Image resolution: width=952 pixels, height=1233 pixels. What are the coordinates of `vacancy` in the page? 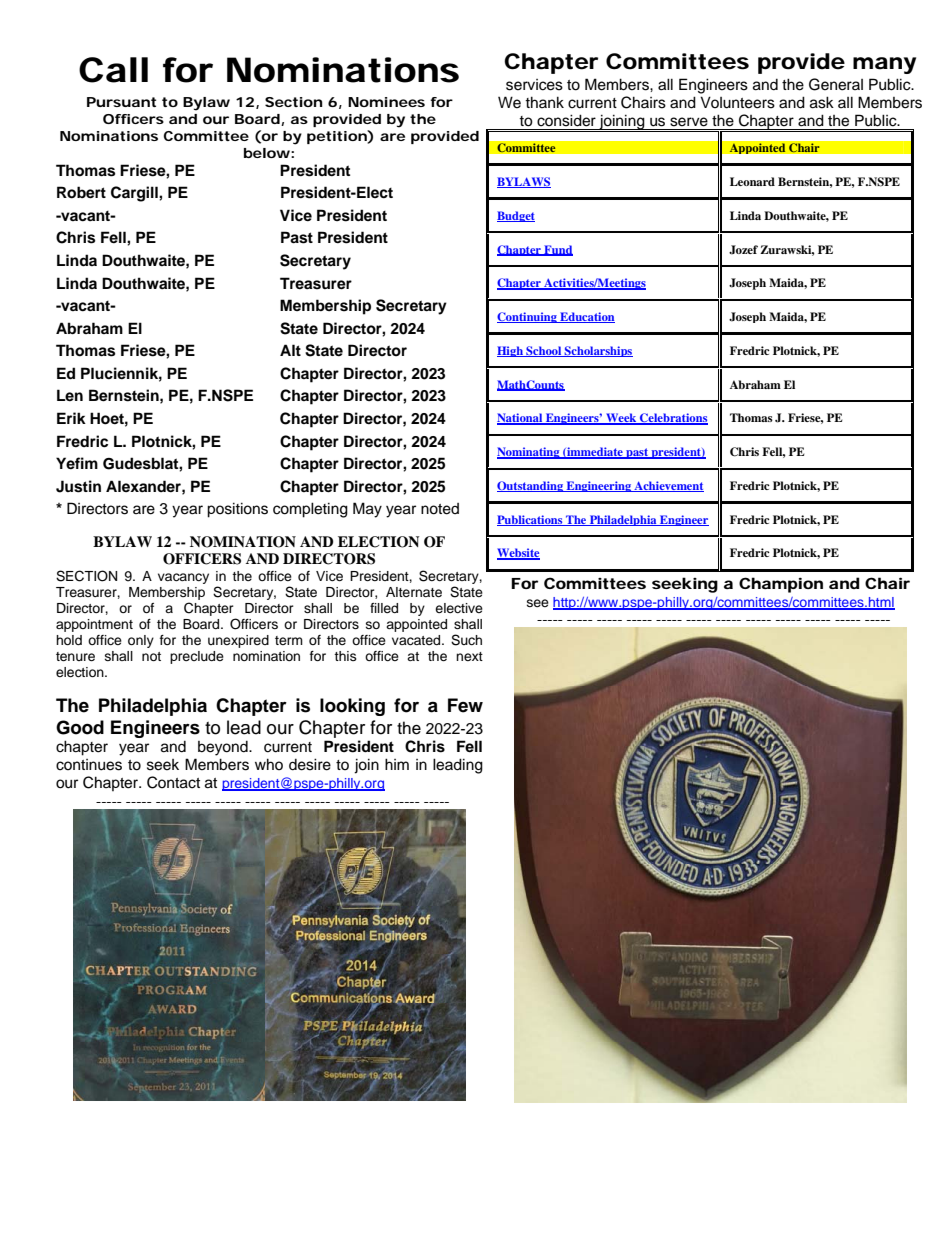 It's located at (183, 578).
